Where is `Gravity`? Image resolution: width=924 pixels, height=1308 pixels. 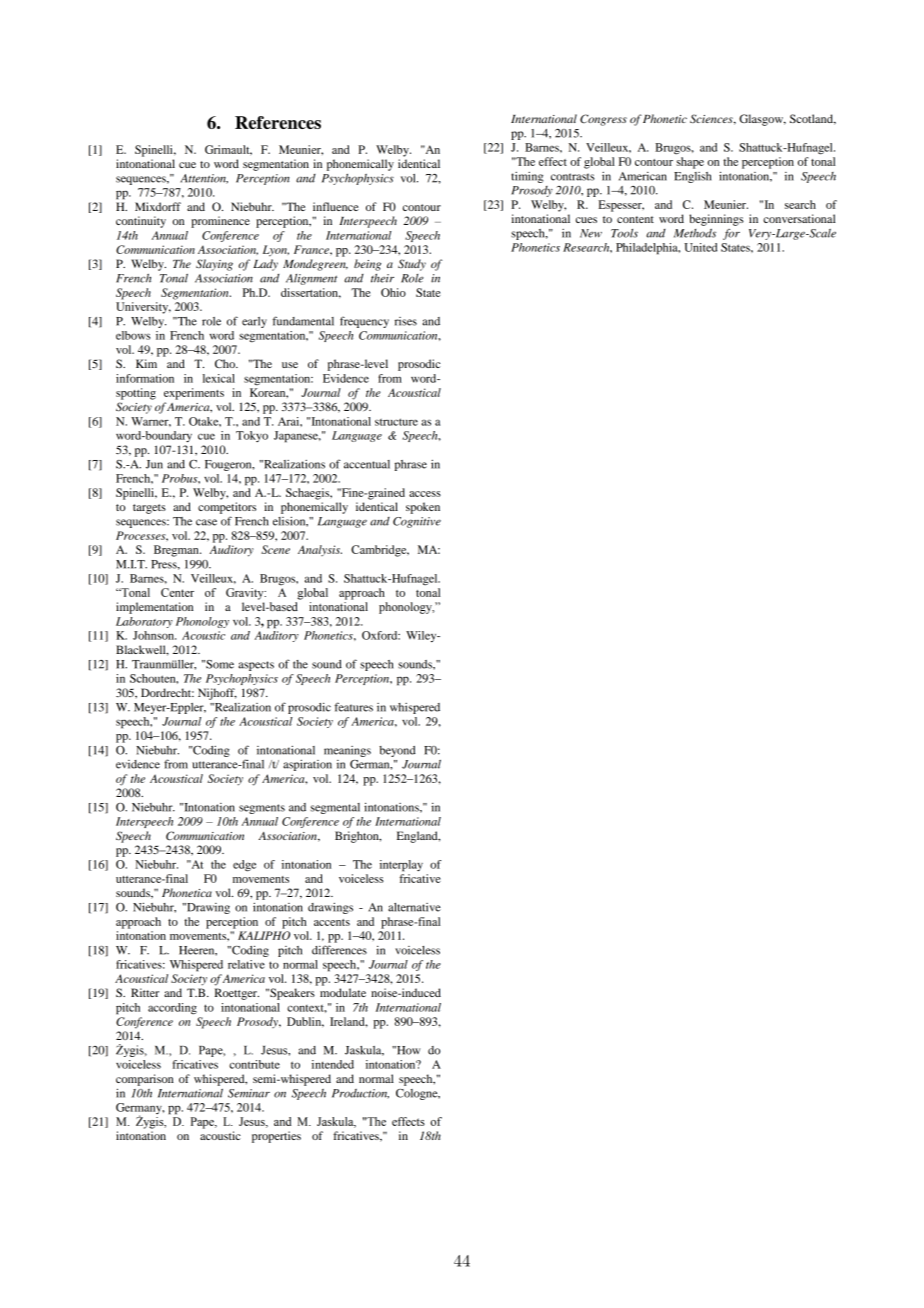
Gravity is located at coordinates (246, 594).
